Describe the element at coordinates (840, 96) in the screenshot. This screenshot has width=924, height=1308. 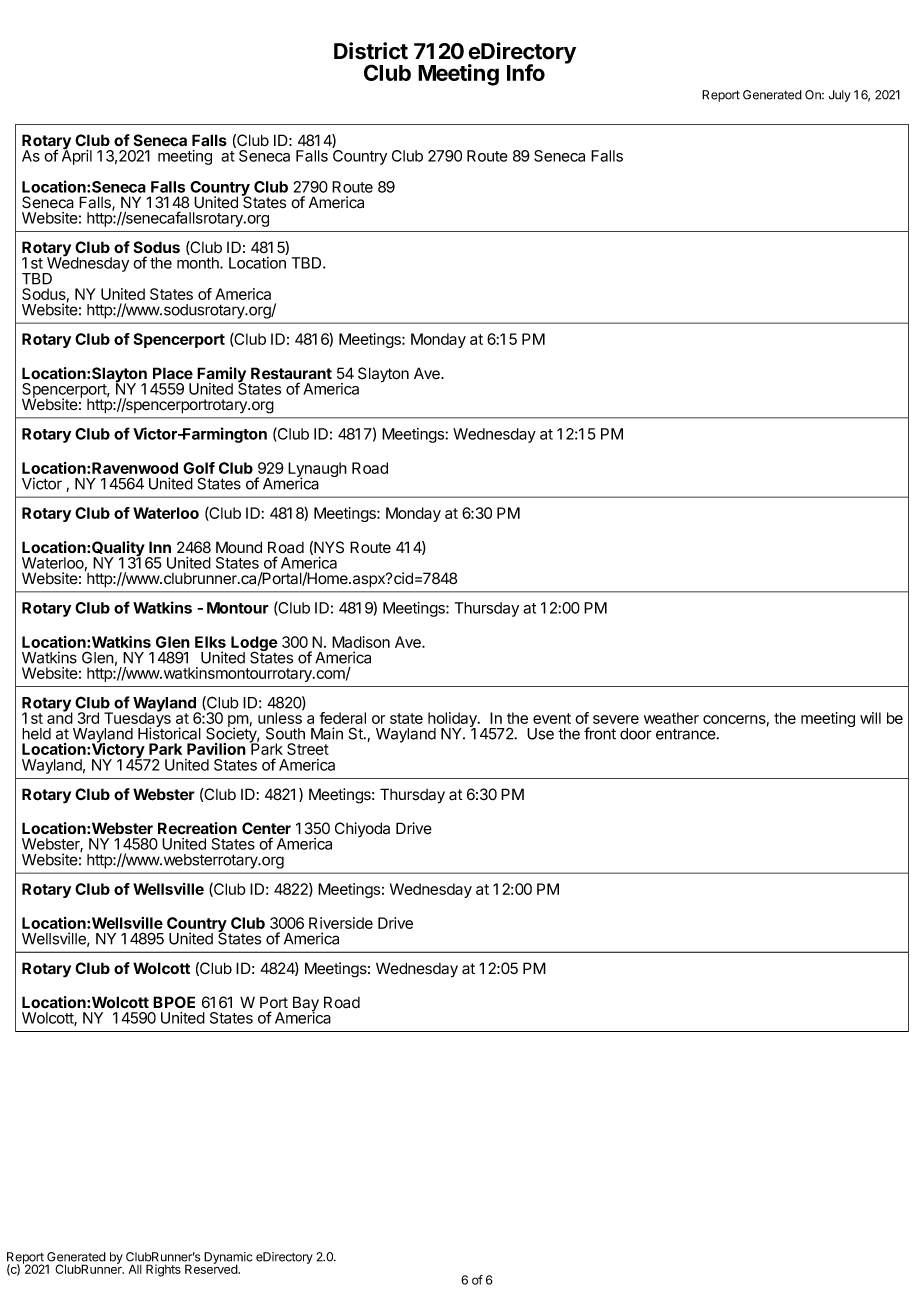
I see `July` at that location.
